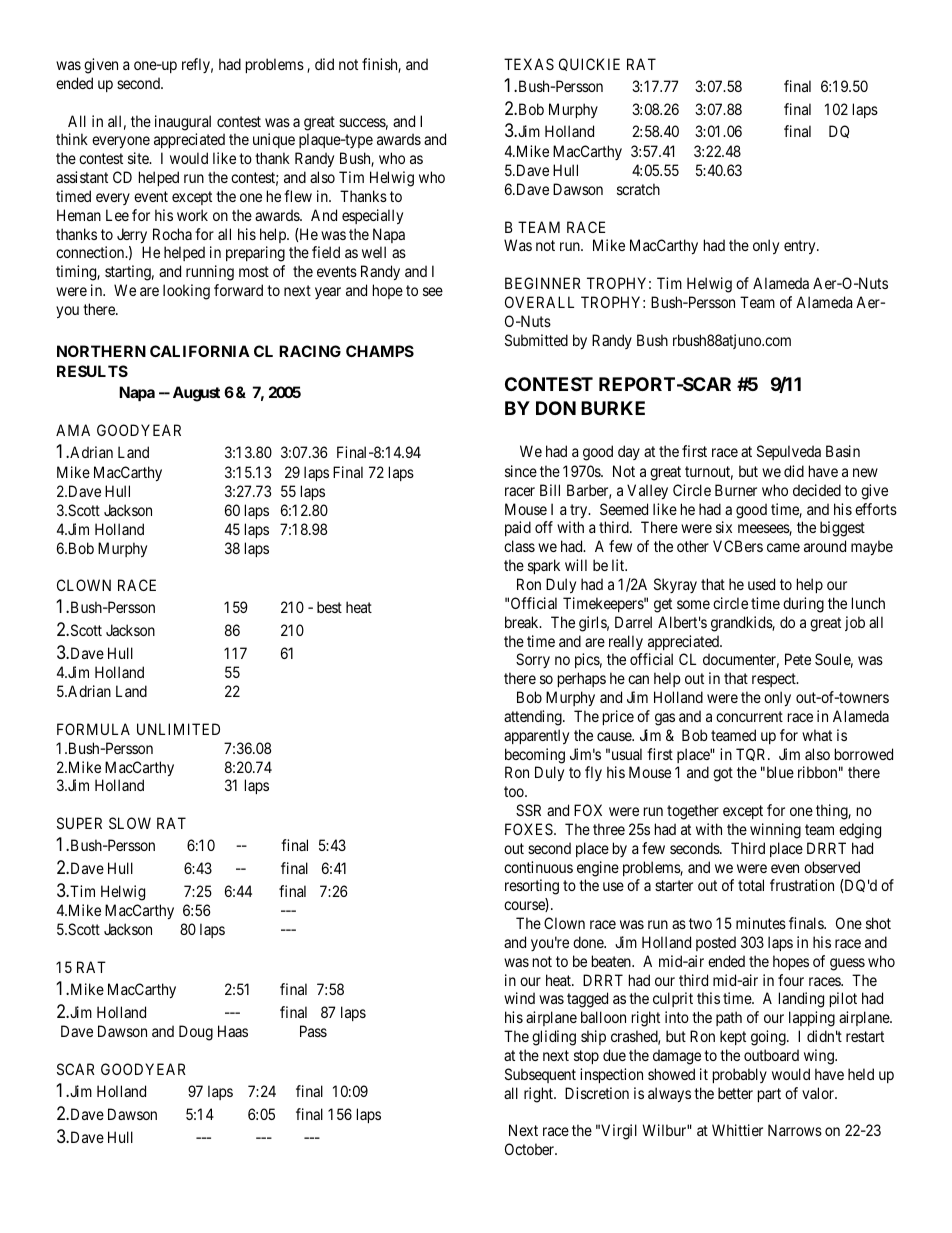 The image size is (952, 1233). Describe the element at coordinates (183, 123) in the screenshot. I see `inaugural` at that location.
